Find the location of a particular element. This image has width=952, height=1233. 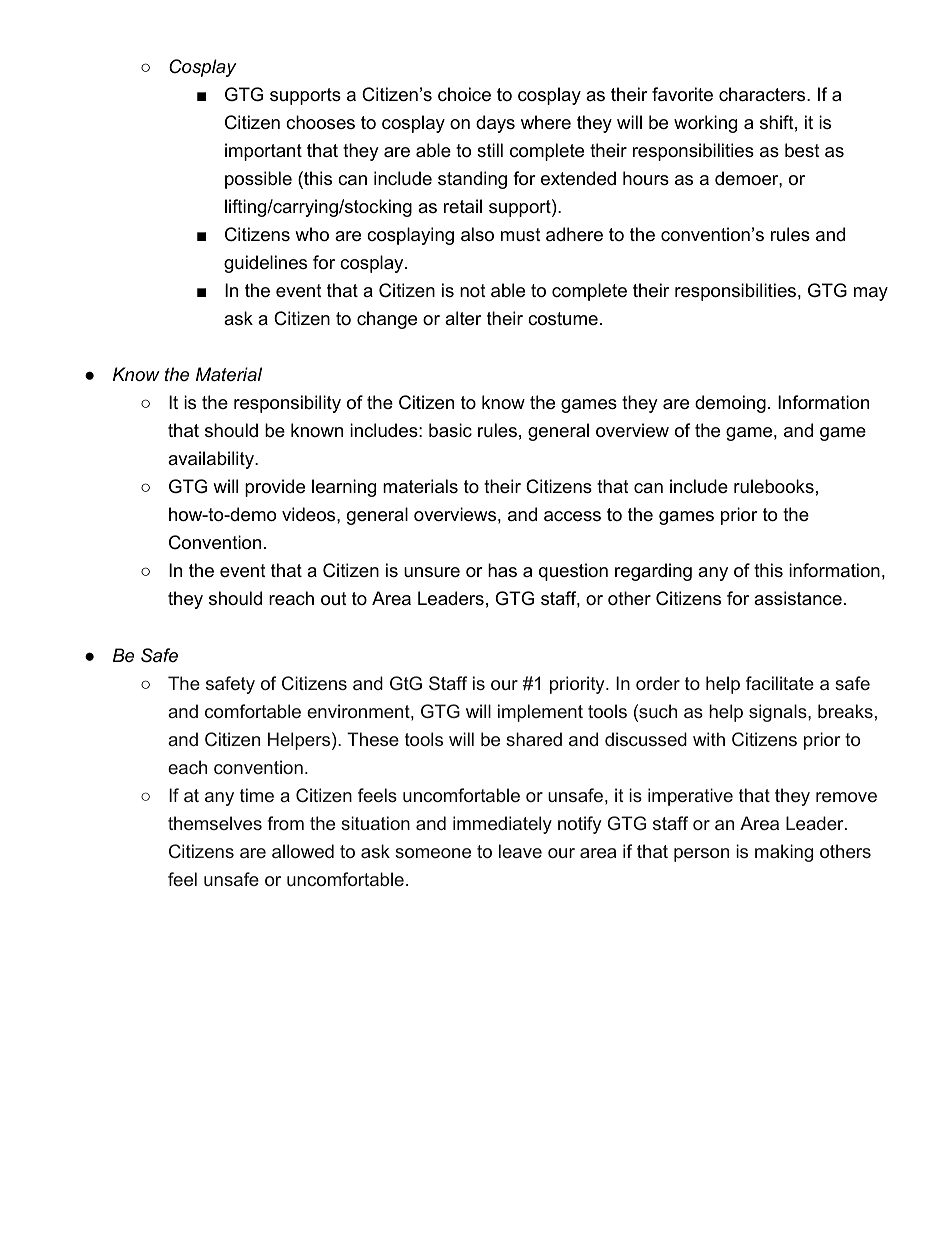

costume is located at coordinates (563, 319).
